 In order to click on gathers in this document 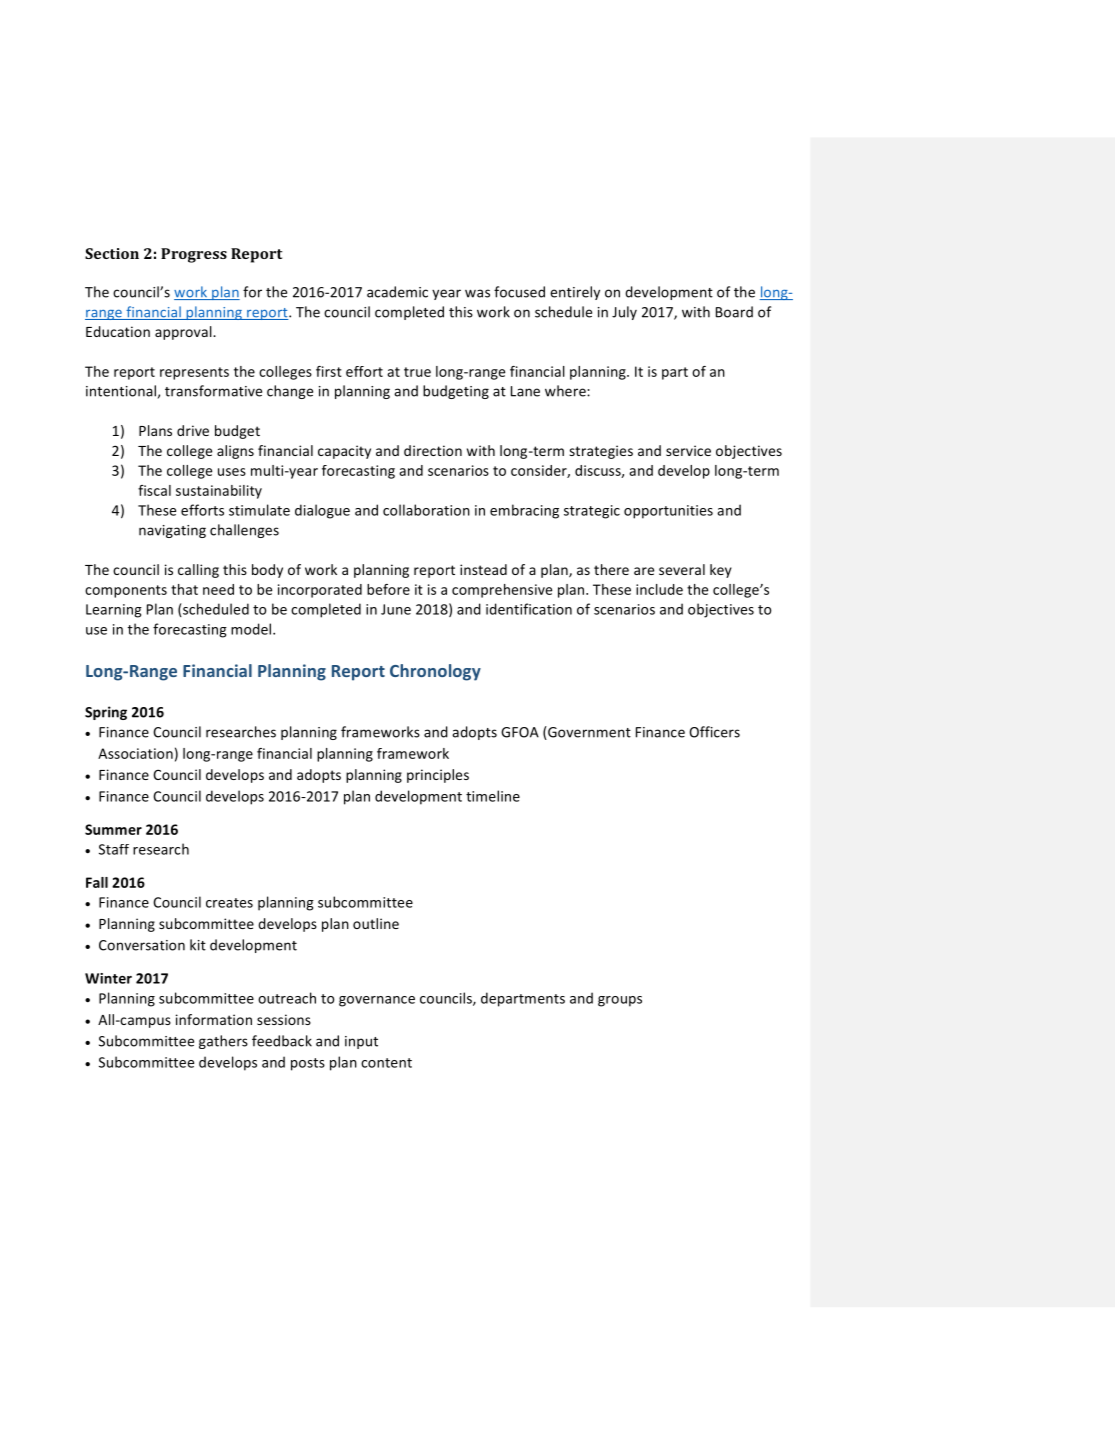, I will do `click(223, 1042)`.
